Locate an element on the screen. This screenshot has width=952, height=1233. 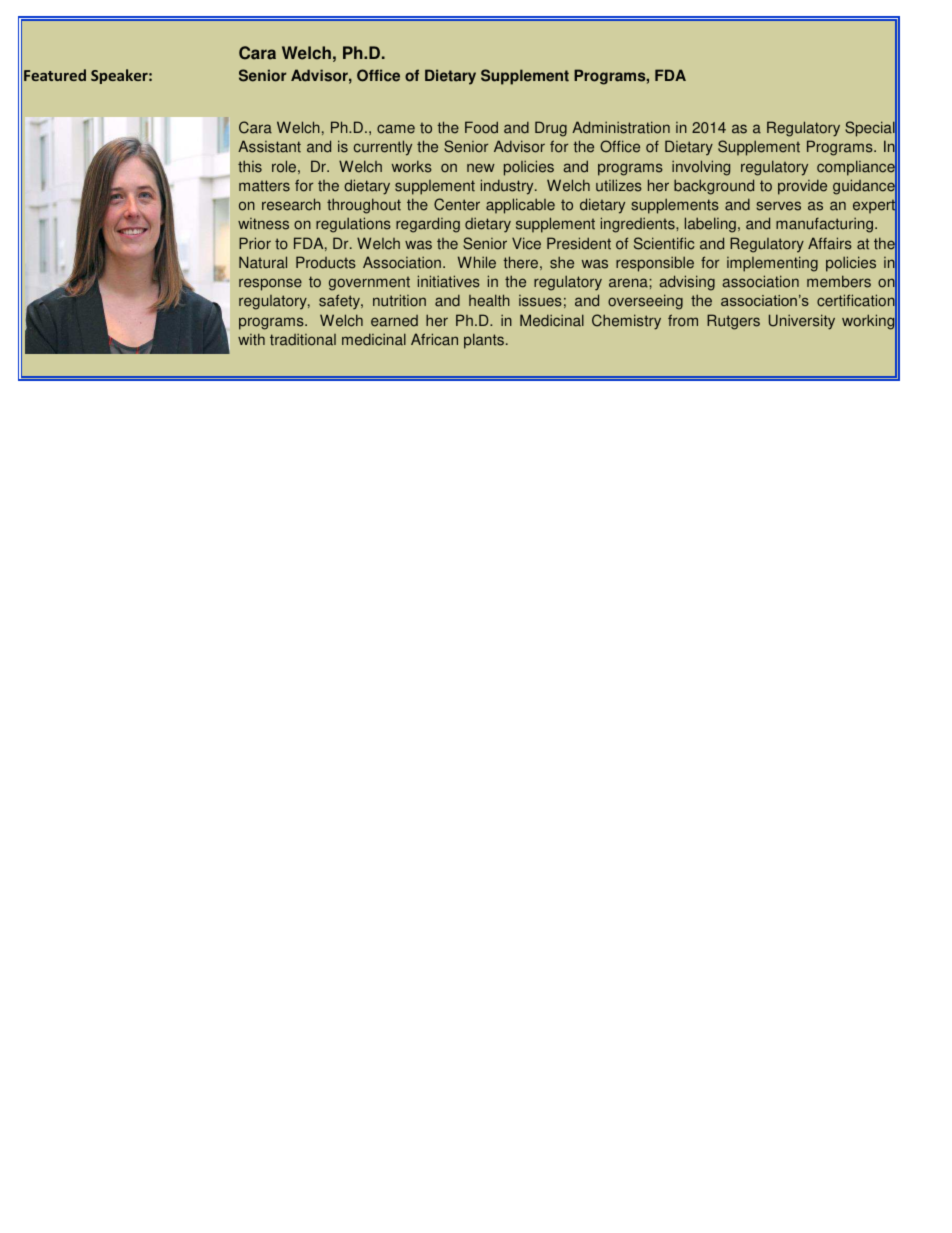
African is located at coordinates (434, 339).
